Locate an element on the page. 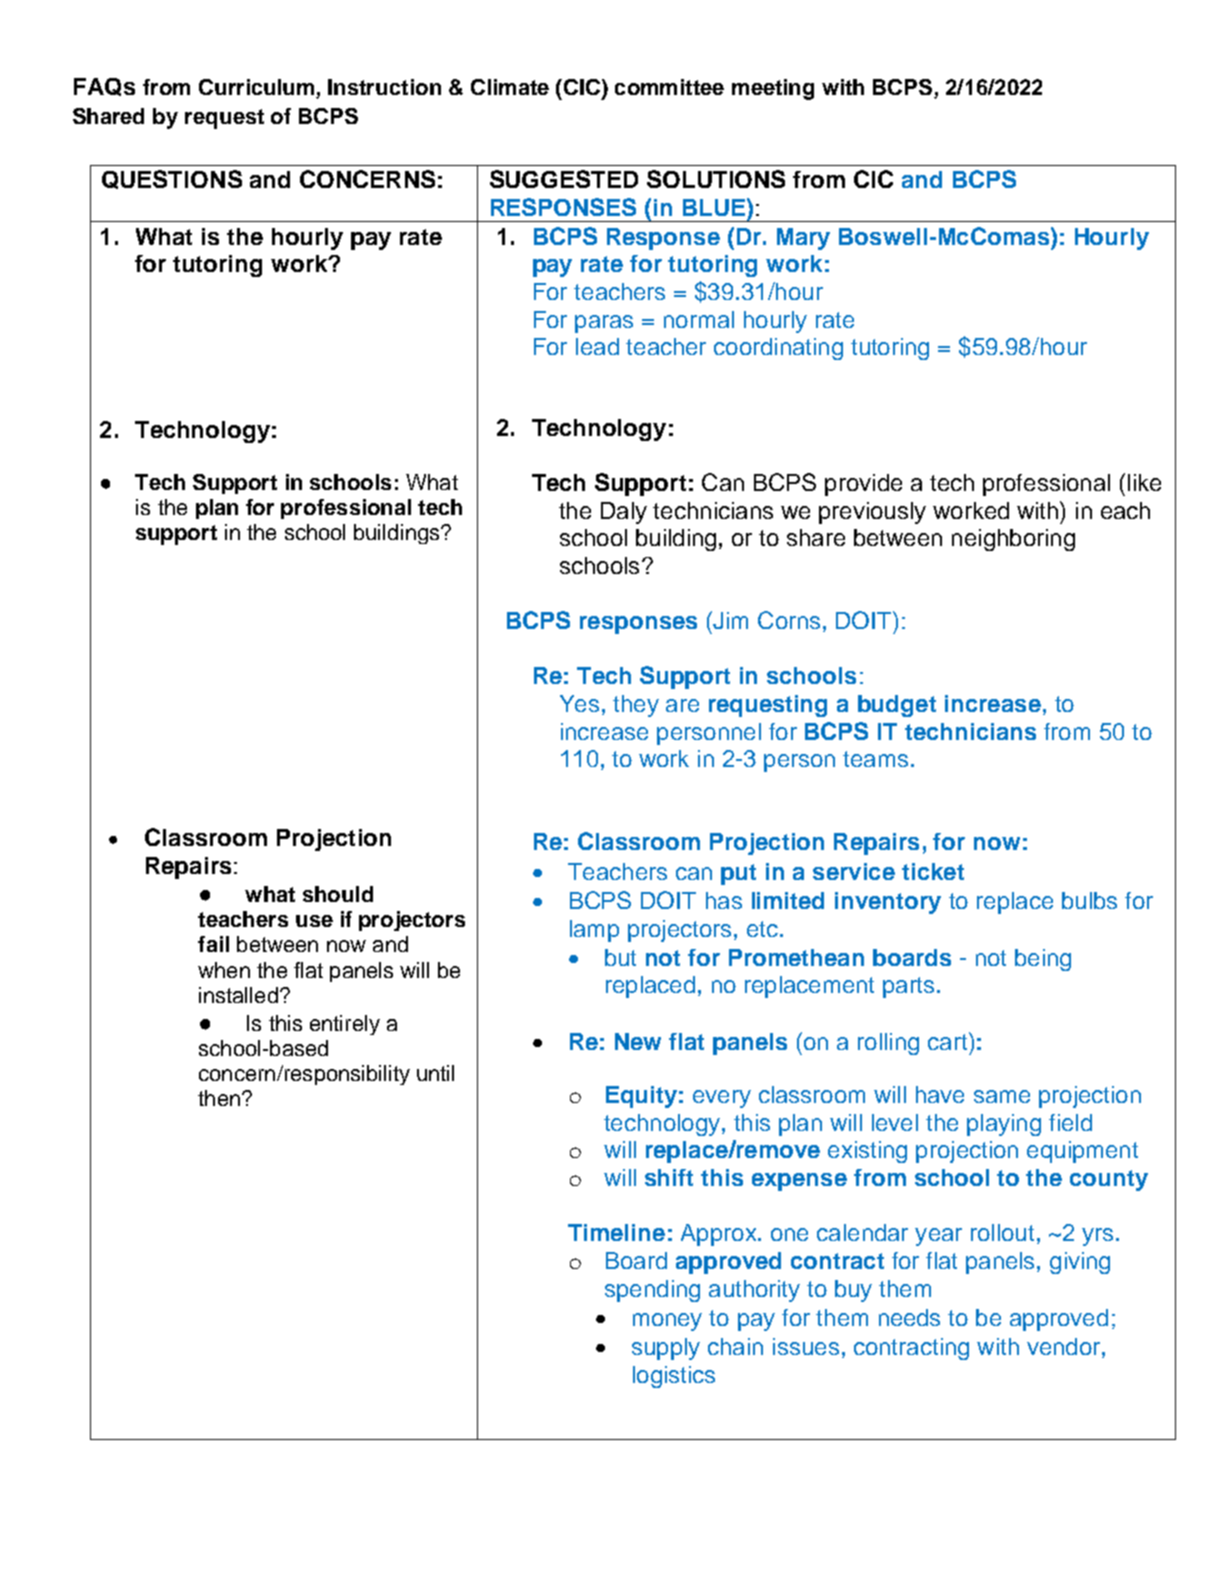 The height and width of the image is (1586, 1226). meeting is located at coordinates (773, 89).
